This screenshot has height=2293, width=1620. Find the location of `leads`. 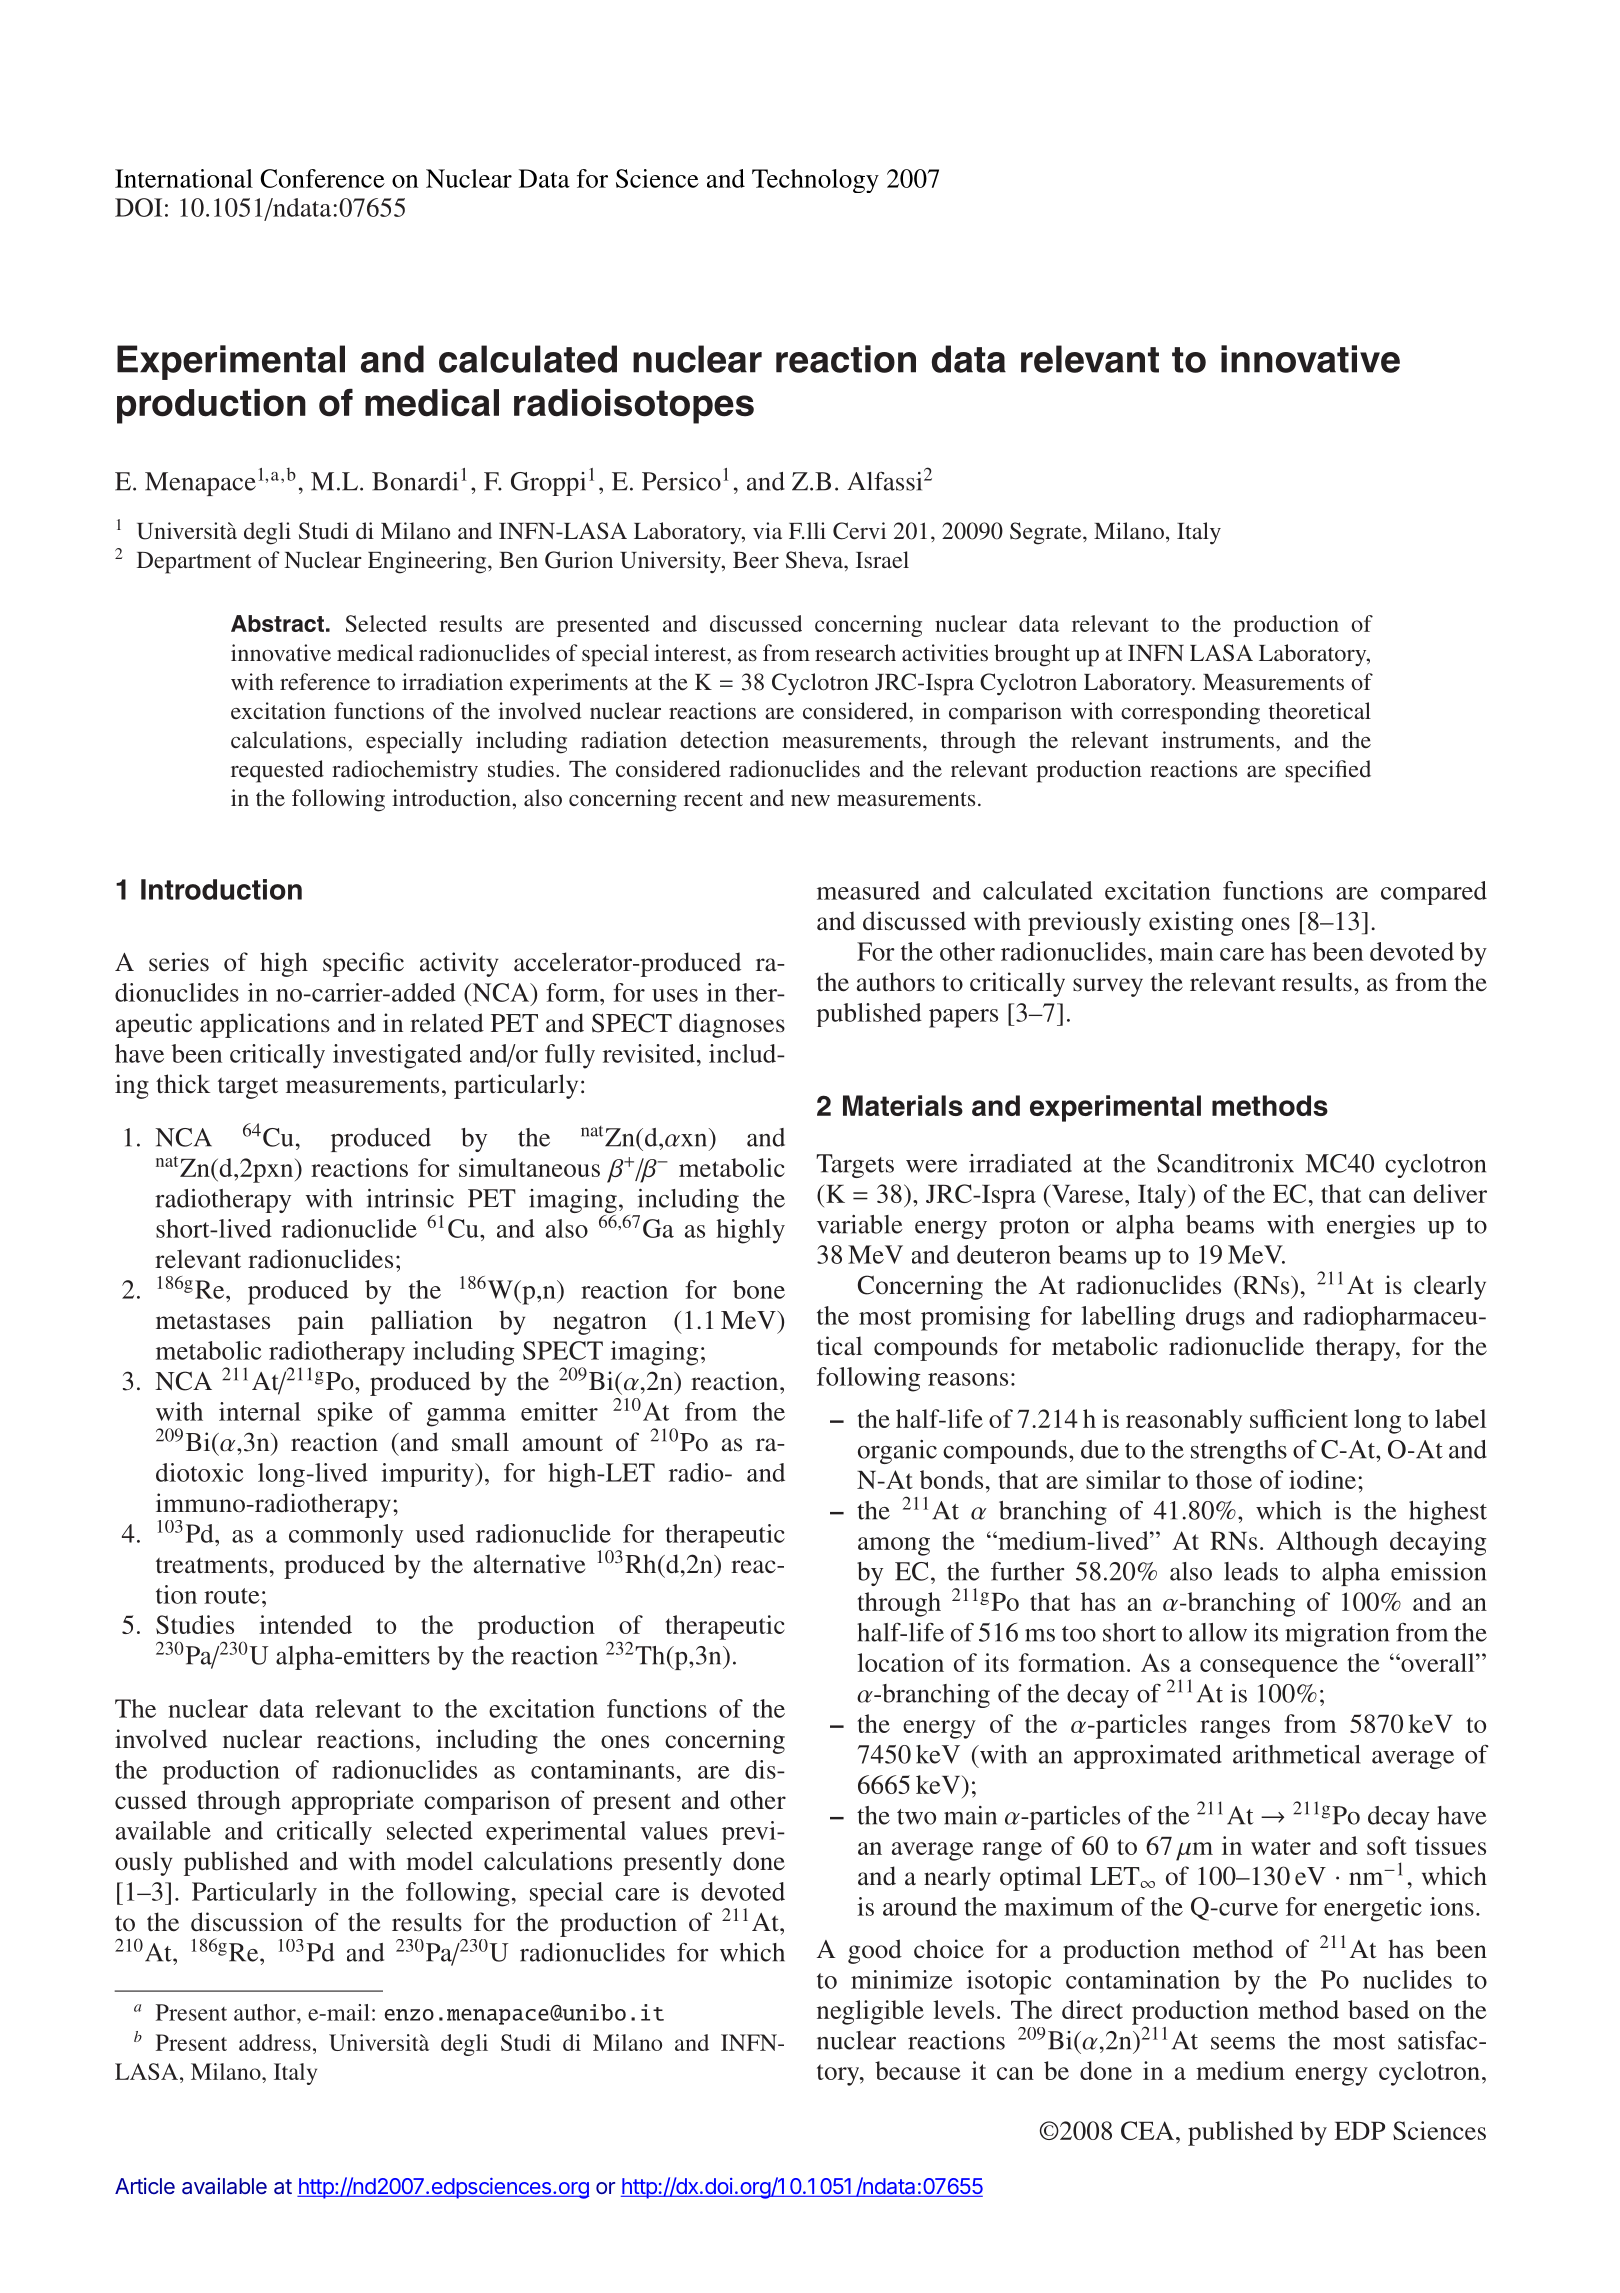

leads is located at coordinates (1251, 1571).
